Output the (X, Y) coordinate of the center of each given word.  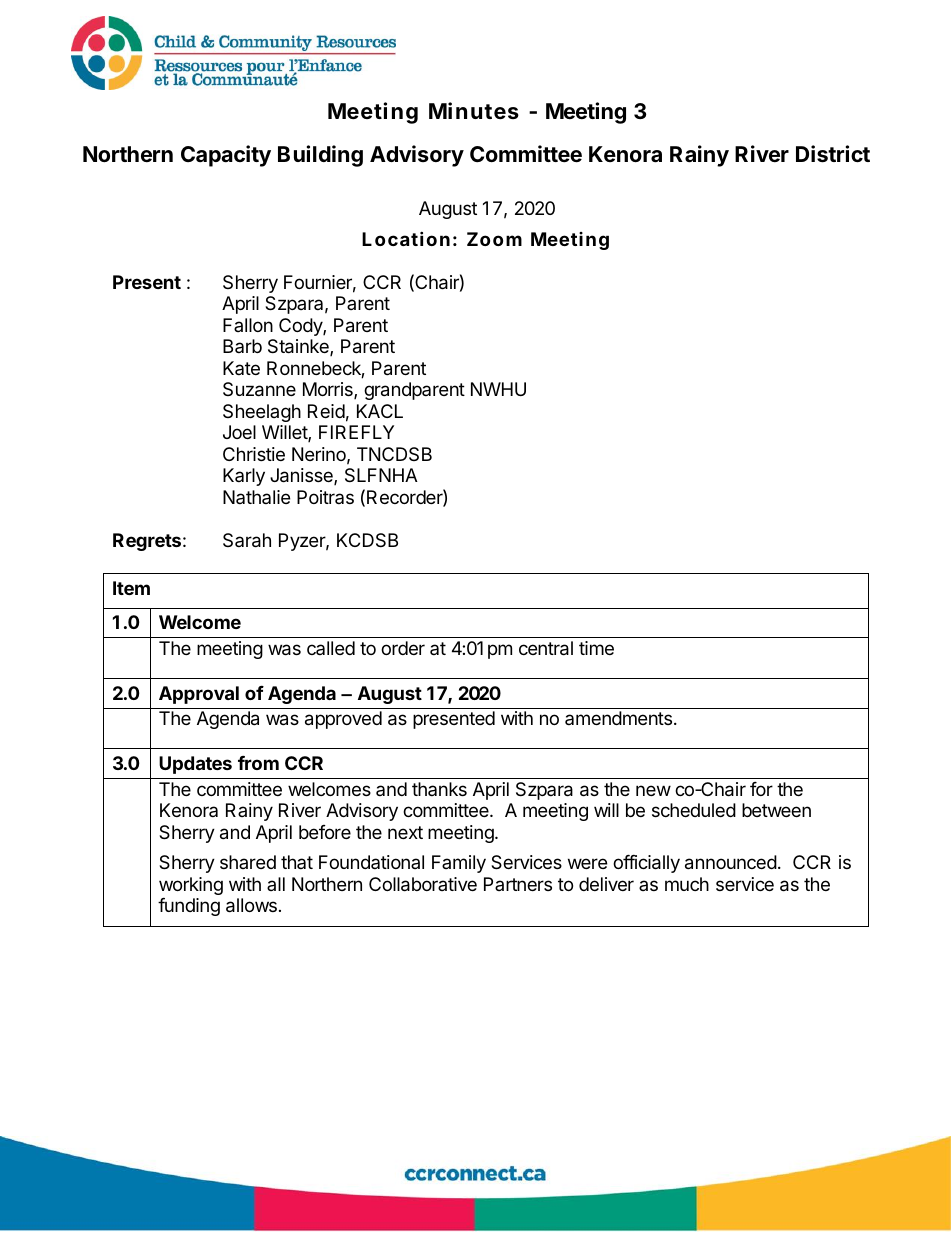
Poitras (325, 497)
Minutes (474, 111)
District (833, 154)
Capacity (226, 156)
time (596, 648)
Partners (518, 884)
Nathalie (256, 497)
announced (731, 862)
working (191, 886)
